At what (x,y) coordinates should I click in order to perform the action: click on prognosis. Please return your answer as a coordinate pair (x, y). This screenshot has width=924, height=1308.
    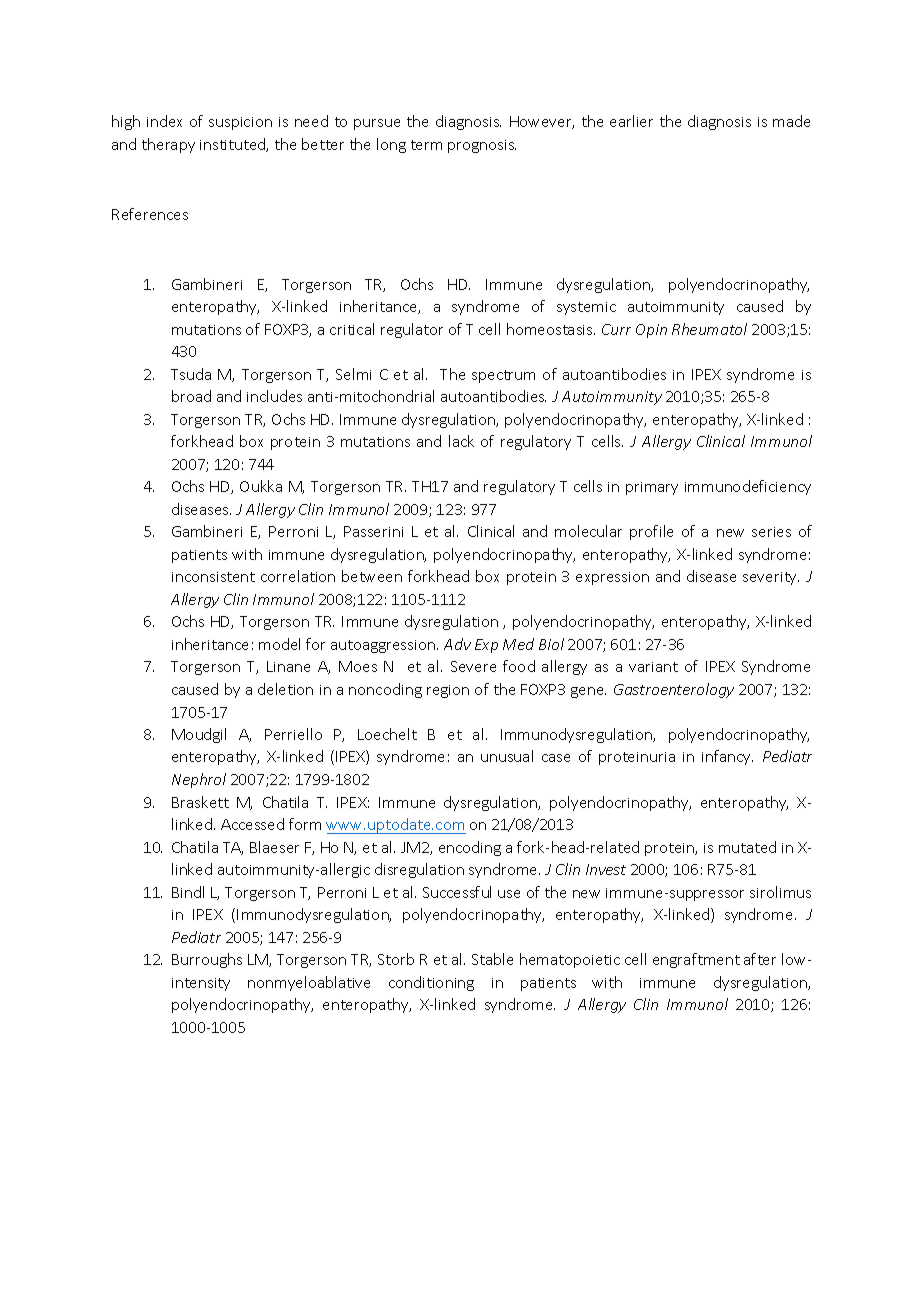
    Looking at the image, I should click on (482, 146).
